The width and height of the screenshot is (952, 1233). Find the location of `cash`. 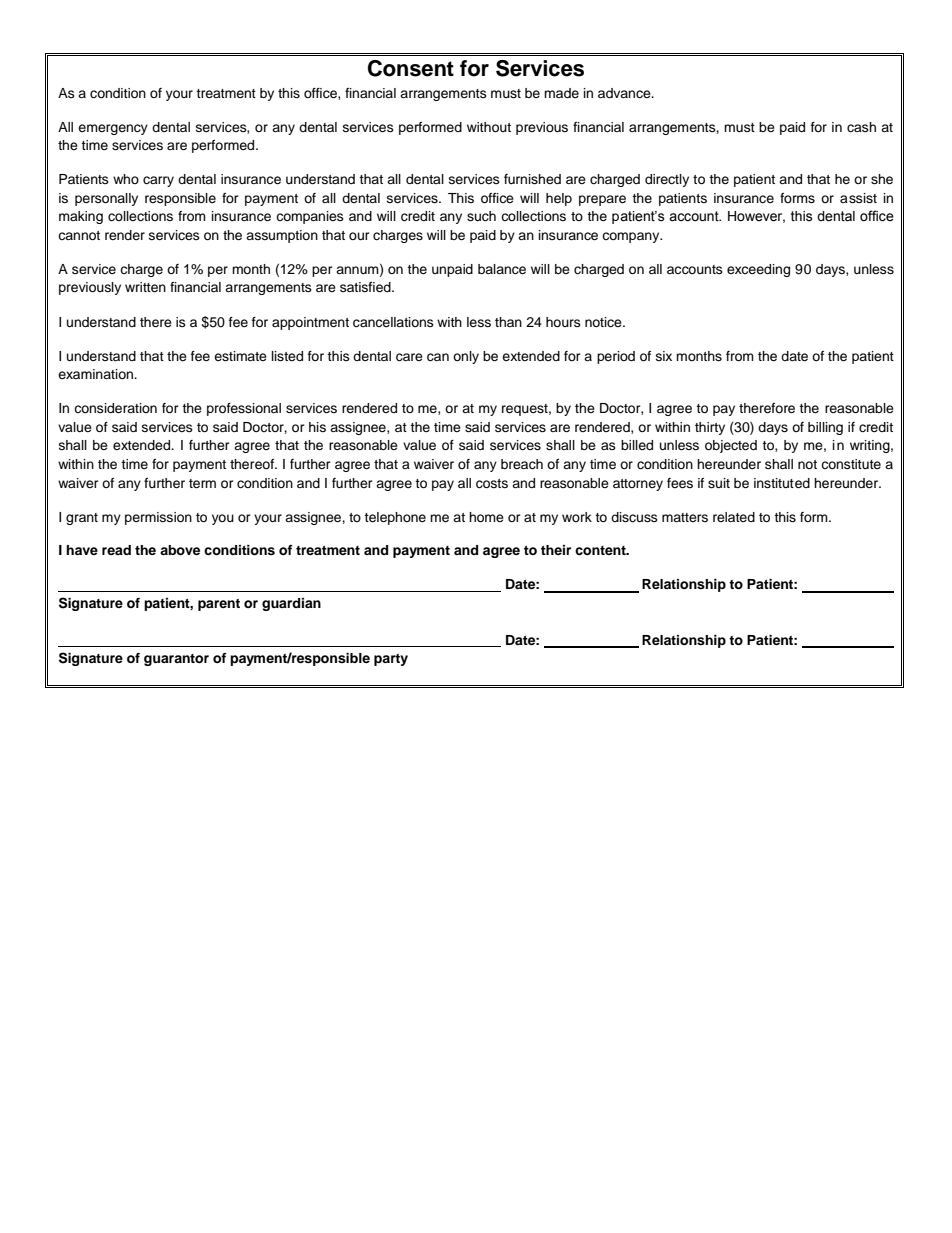

cash is located at coordinates (861, 127).
